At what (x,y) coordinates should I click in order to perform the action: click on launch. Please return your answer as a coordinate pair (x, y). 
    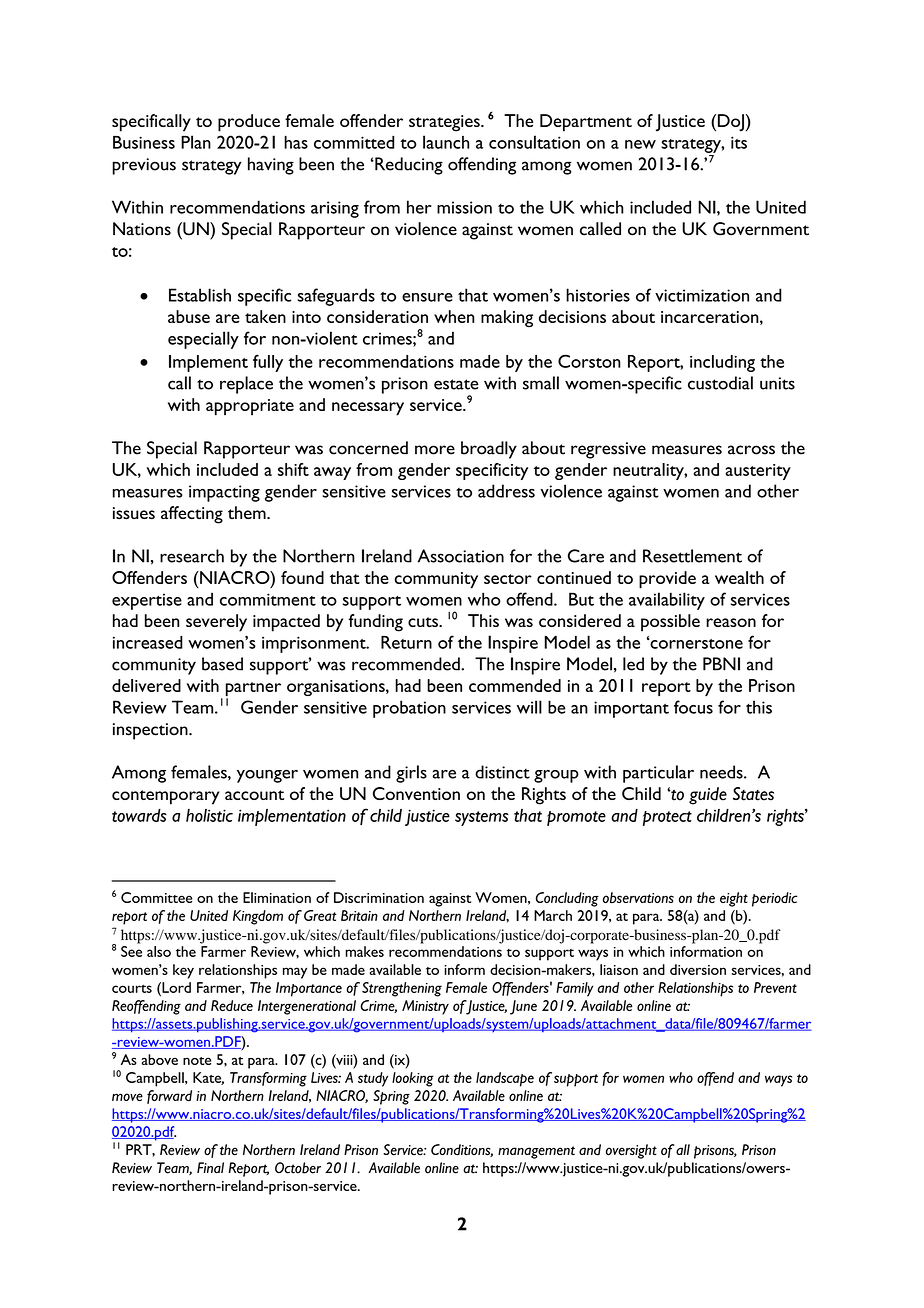
    Looking at the image, I should click on (446, 142).
